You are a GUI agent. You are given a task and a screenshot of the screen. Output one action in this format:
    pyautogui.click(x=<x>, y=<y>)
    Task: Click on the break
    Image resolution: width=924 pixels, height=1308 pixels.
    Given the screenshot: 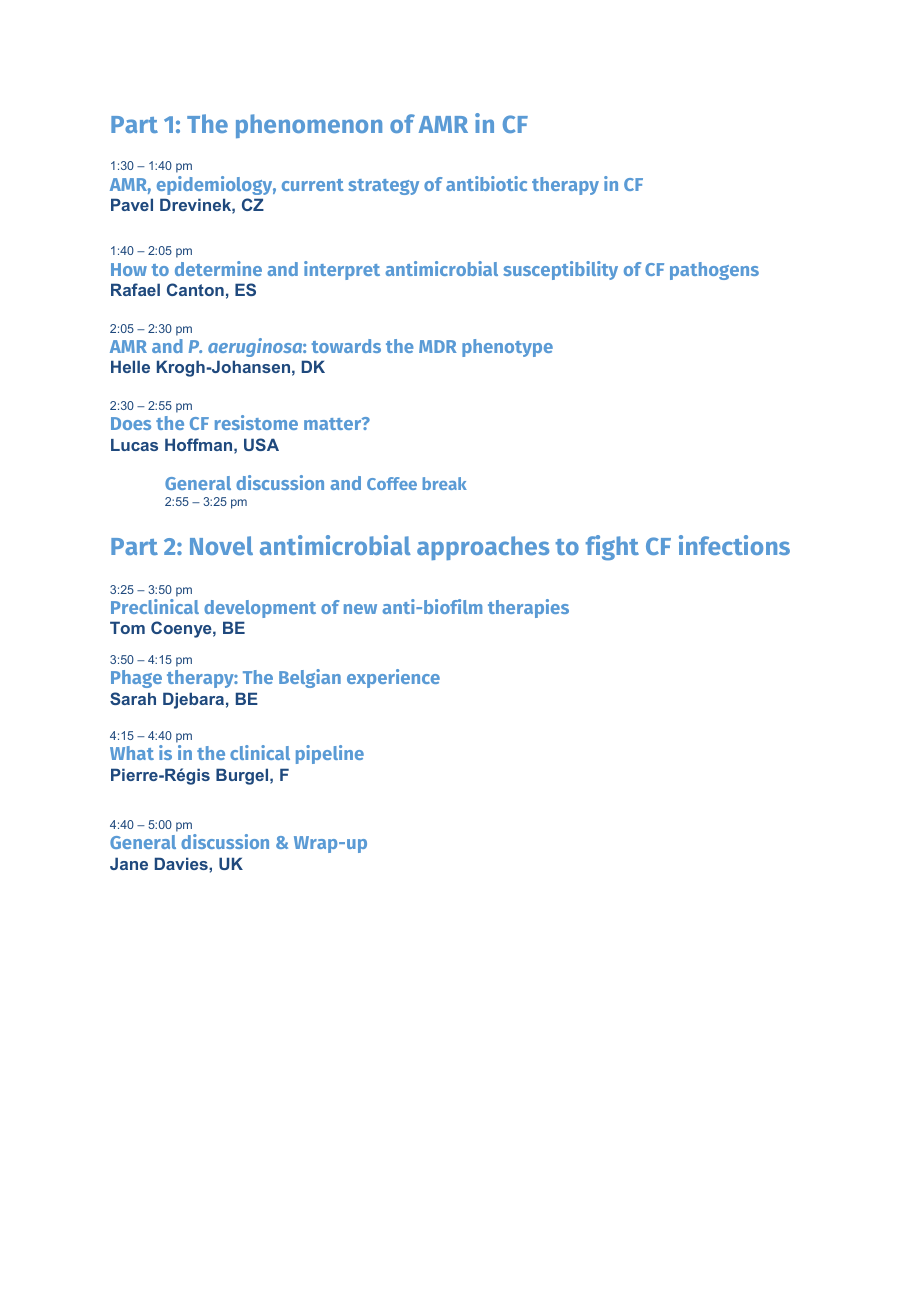 What is the action you would take?
    pyautogui.click(x=445, y=483)
